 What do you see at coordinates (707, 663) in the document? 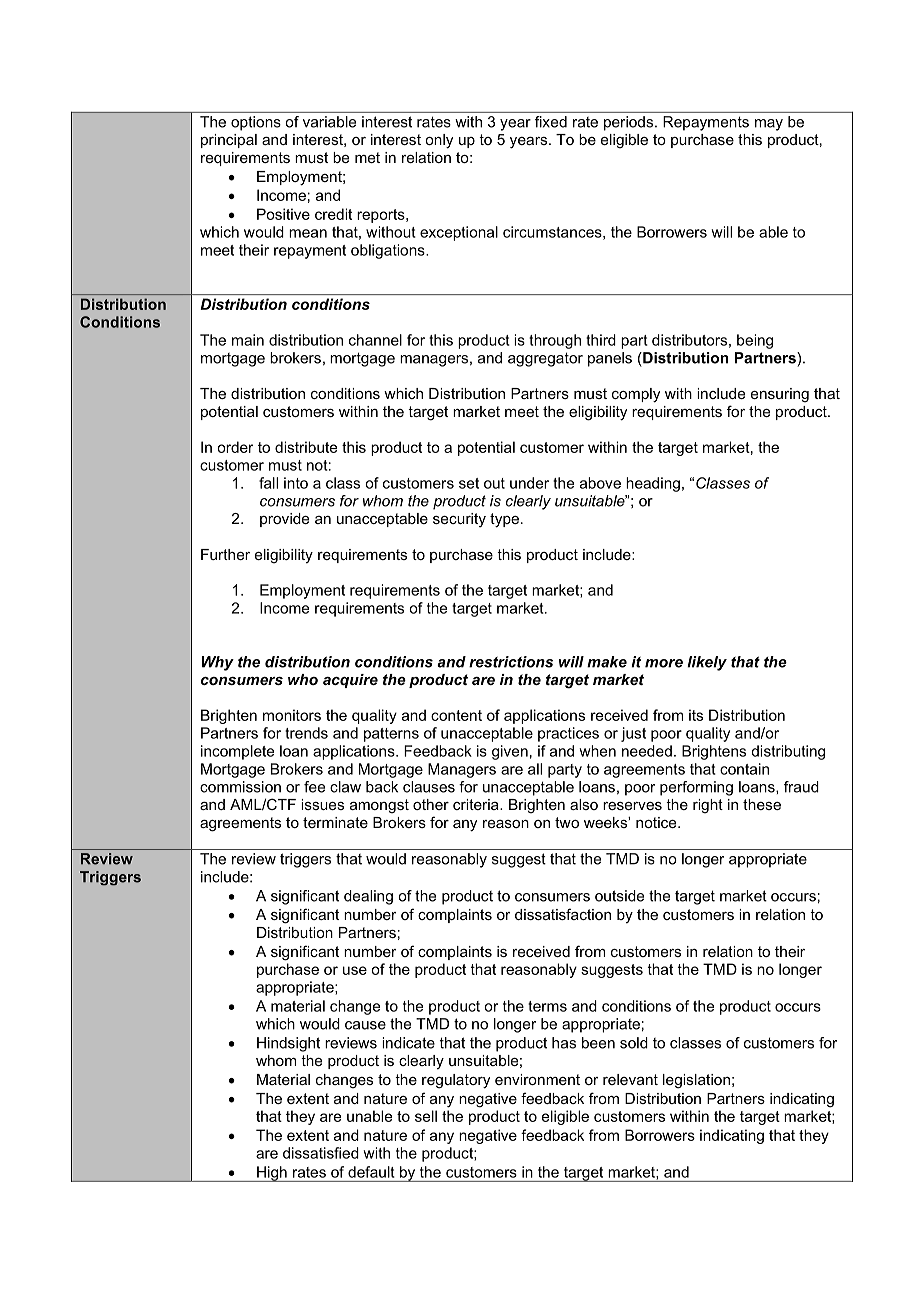
I see `likely` at bounding box center [707, 663].
